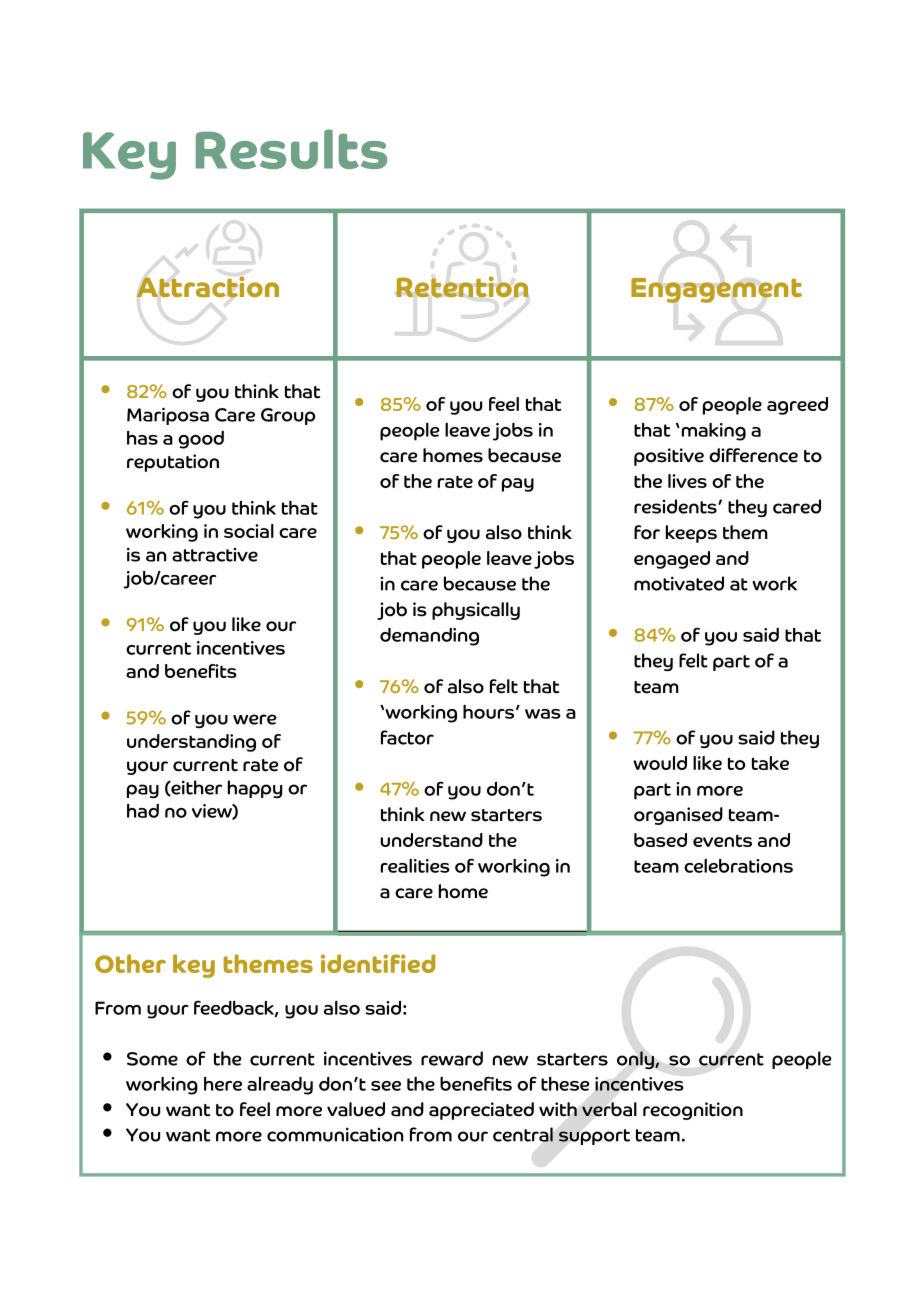 This page has height=1308, width=924. Describe the element at coordinates (462, 287) in the page. I see `Retention` at that location.
